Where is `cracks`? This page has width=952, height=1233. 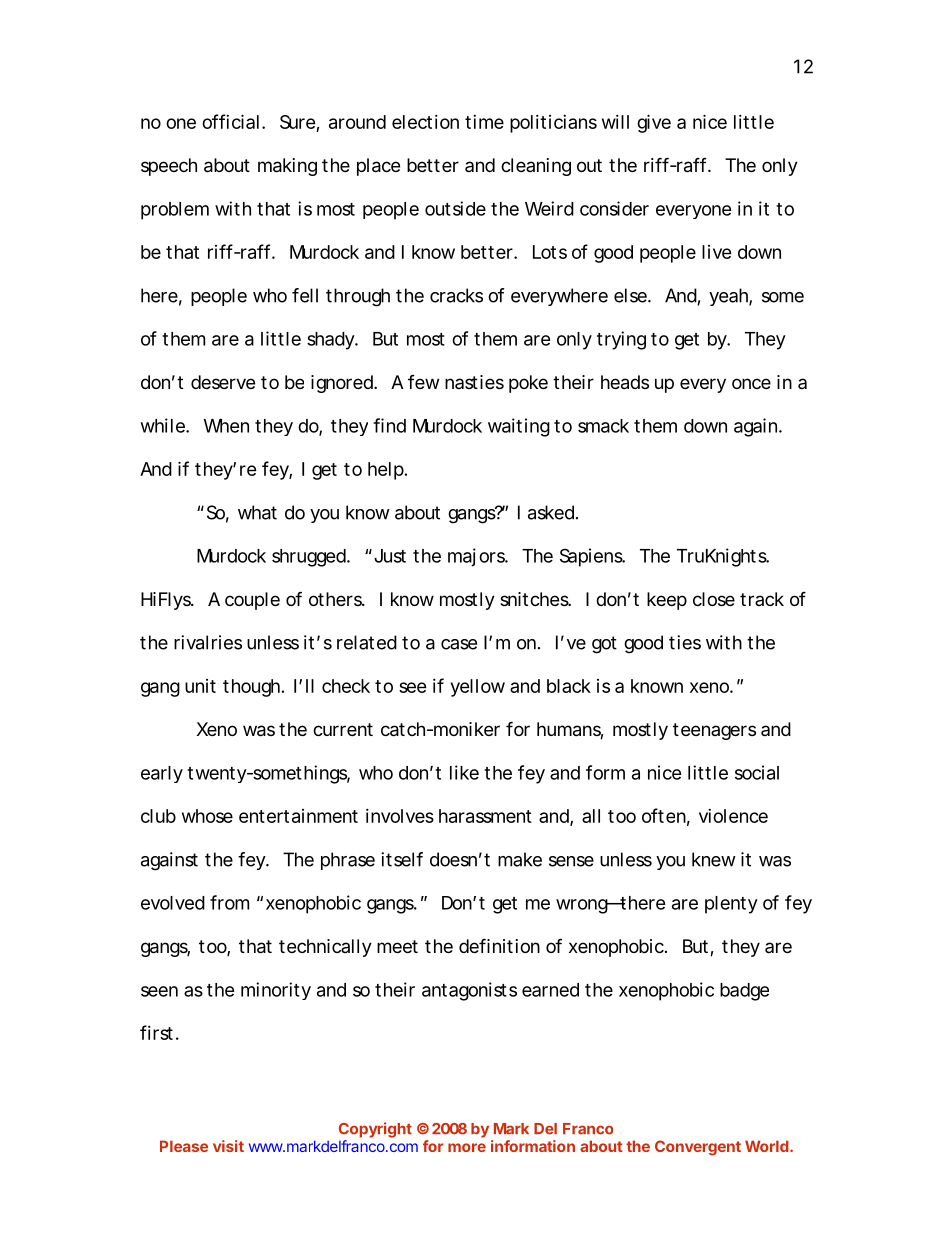
cracks is located at coordinates (456, 295).
